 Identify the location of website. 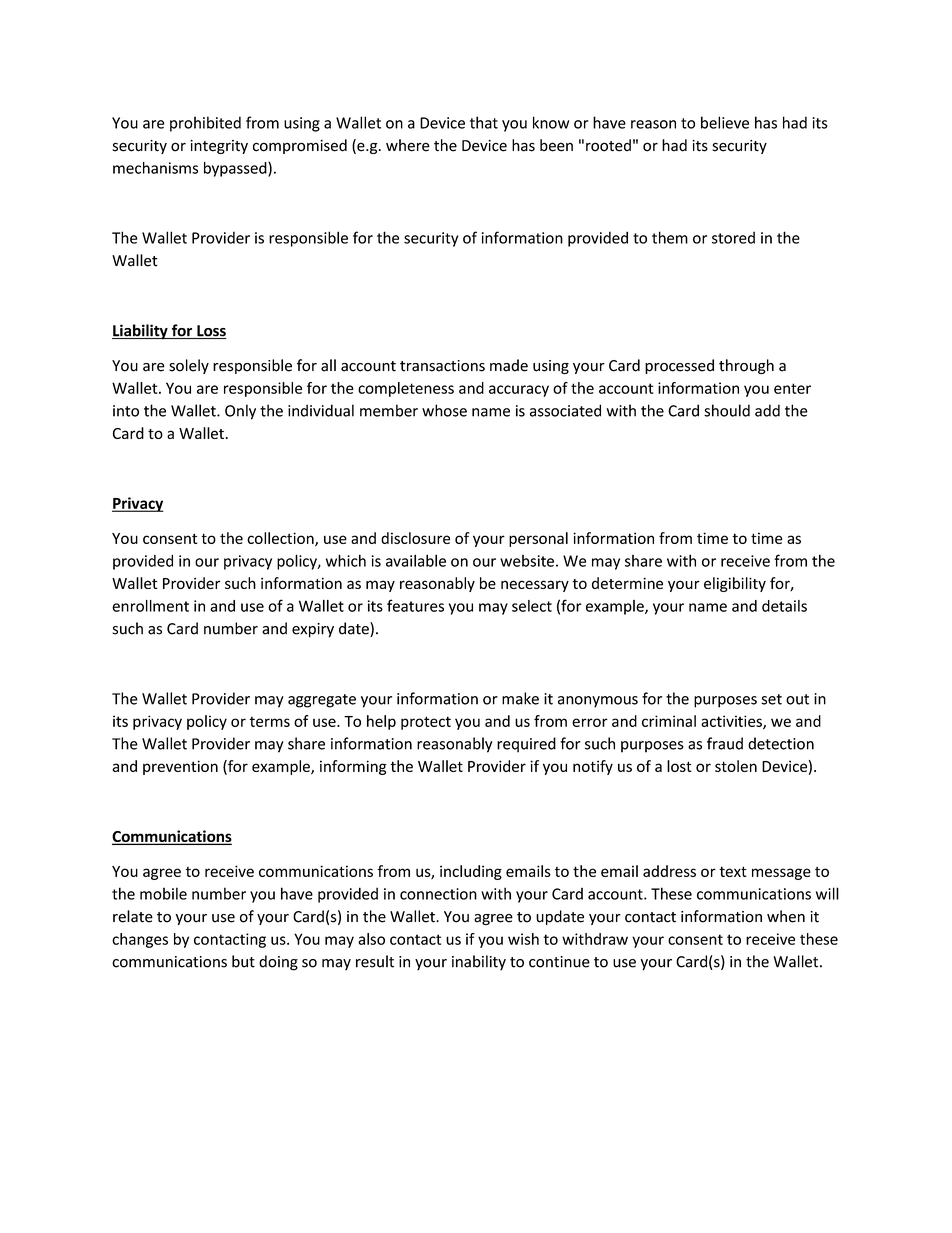
(527, 561).
